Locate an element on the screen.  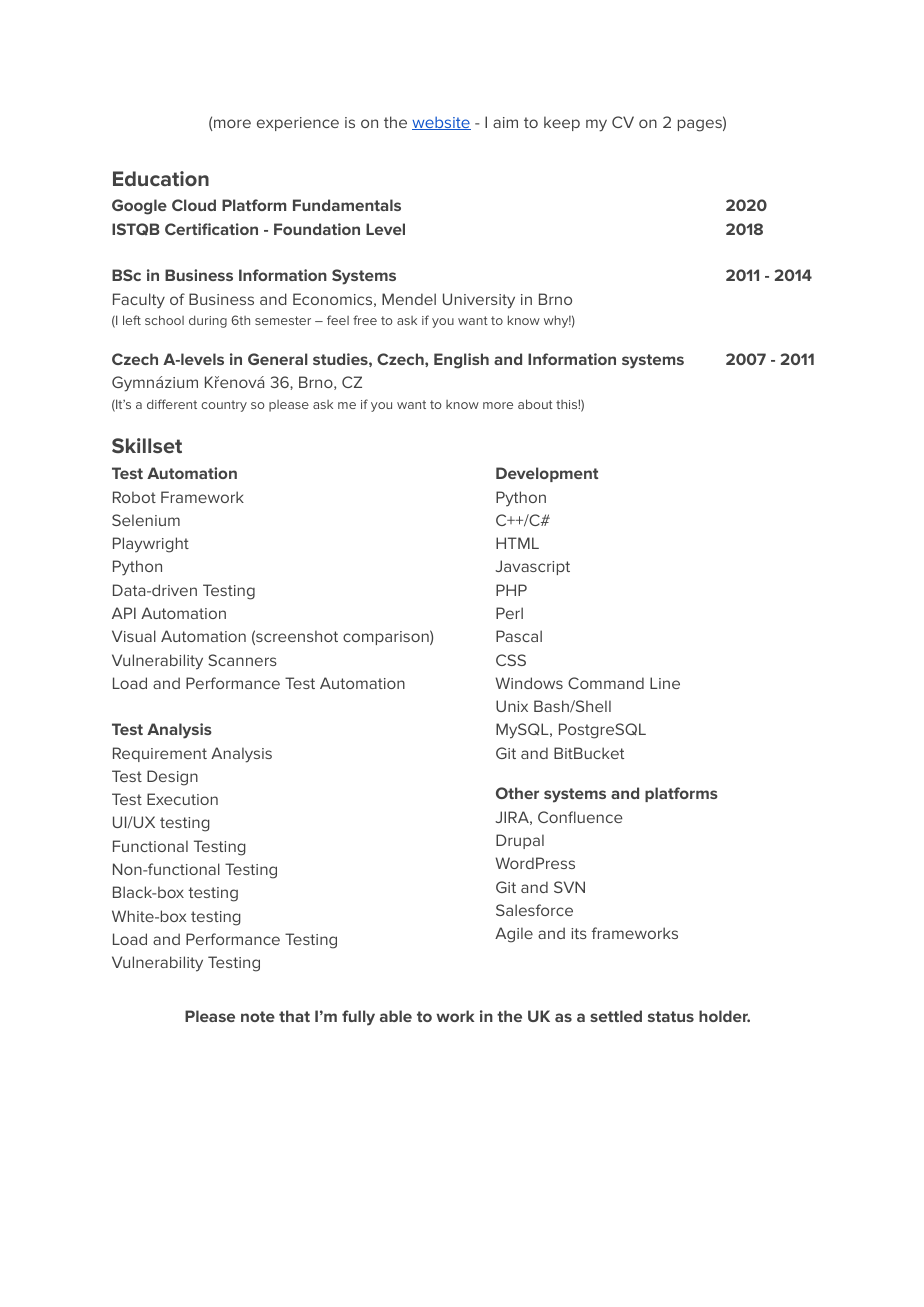
website is located at coordinates (441, 123).
